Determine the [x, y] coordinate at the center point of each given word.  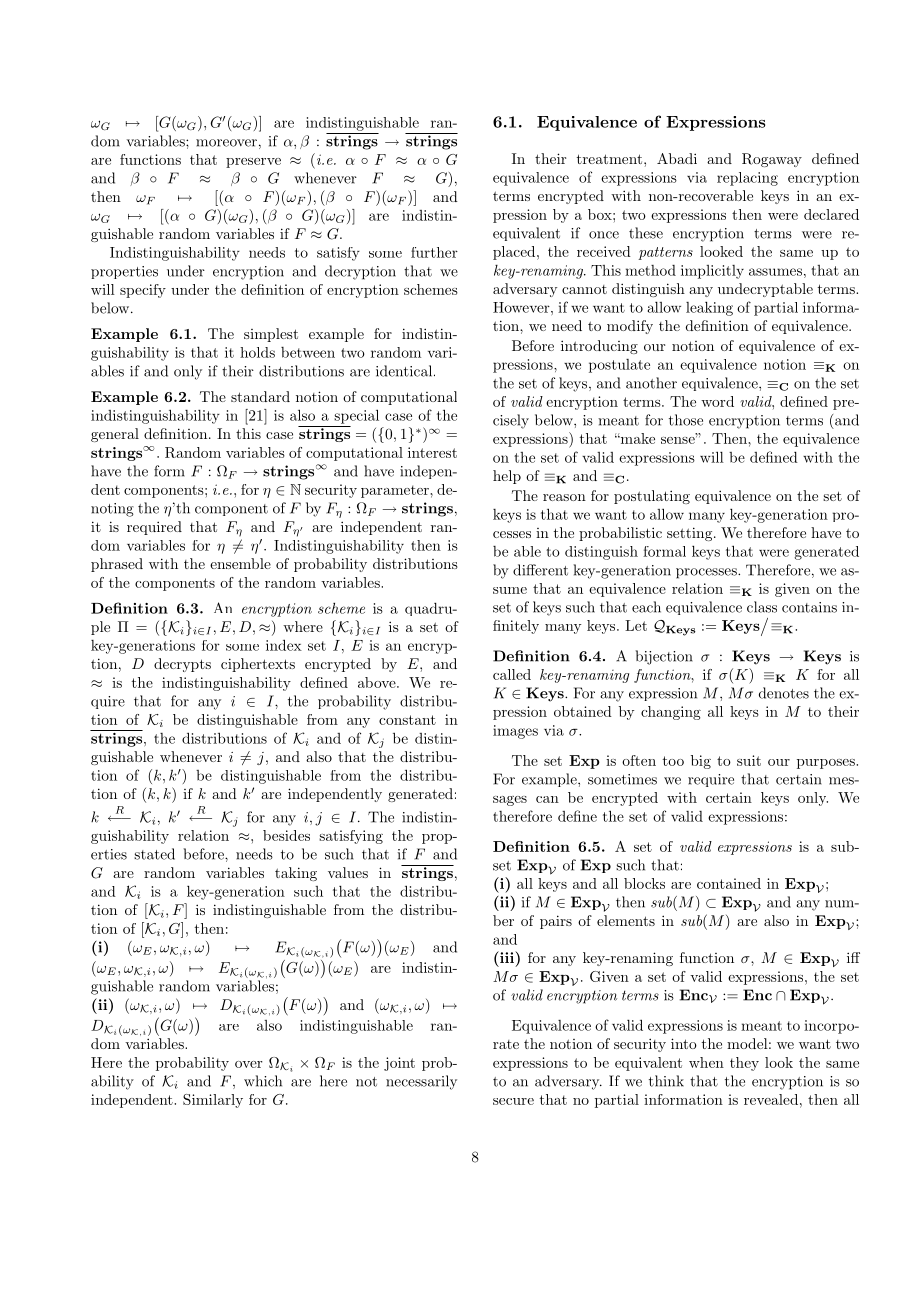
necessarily [421, 1082]
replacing [747, 179]
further [434, 252]
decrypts [182, 665]
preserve [253, 163]
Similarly [213, 1101]
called [512, 674]
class [762, 607]
